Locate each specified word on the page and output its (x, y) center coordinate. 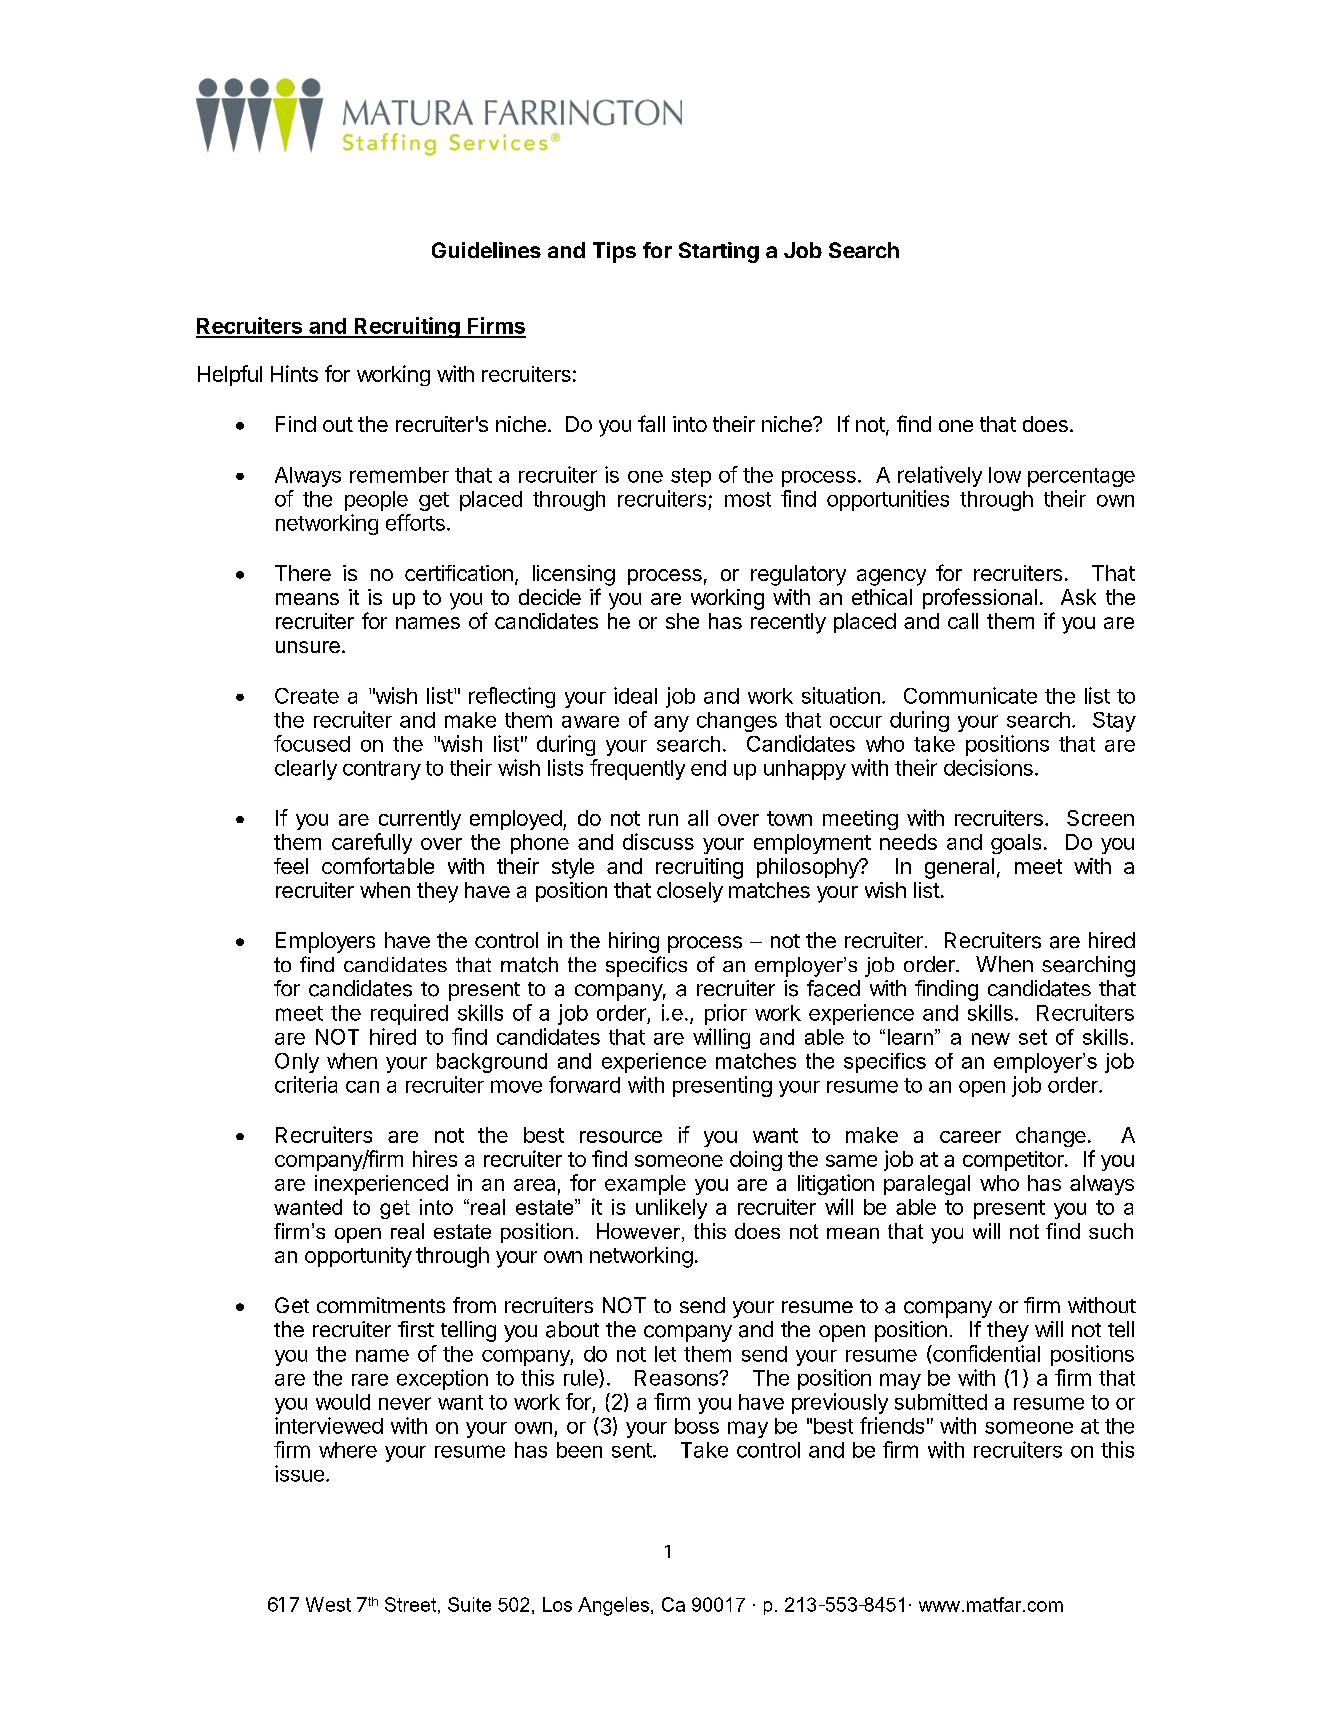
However (640, 1232)
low (1005, 475)
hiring (634, 942)
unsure (308, 647)
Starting (719, 252)
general (959, 868)
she (682, 621)
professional (980, 598)
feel (291, 866)
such (1111, 1231)
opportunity (358, 1257)
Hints (294, 373)
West (328, 1604)
